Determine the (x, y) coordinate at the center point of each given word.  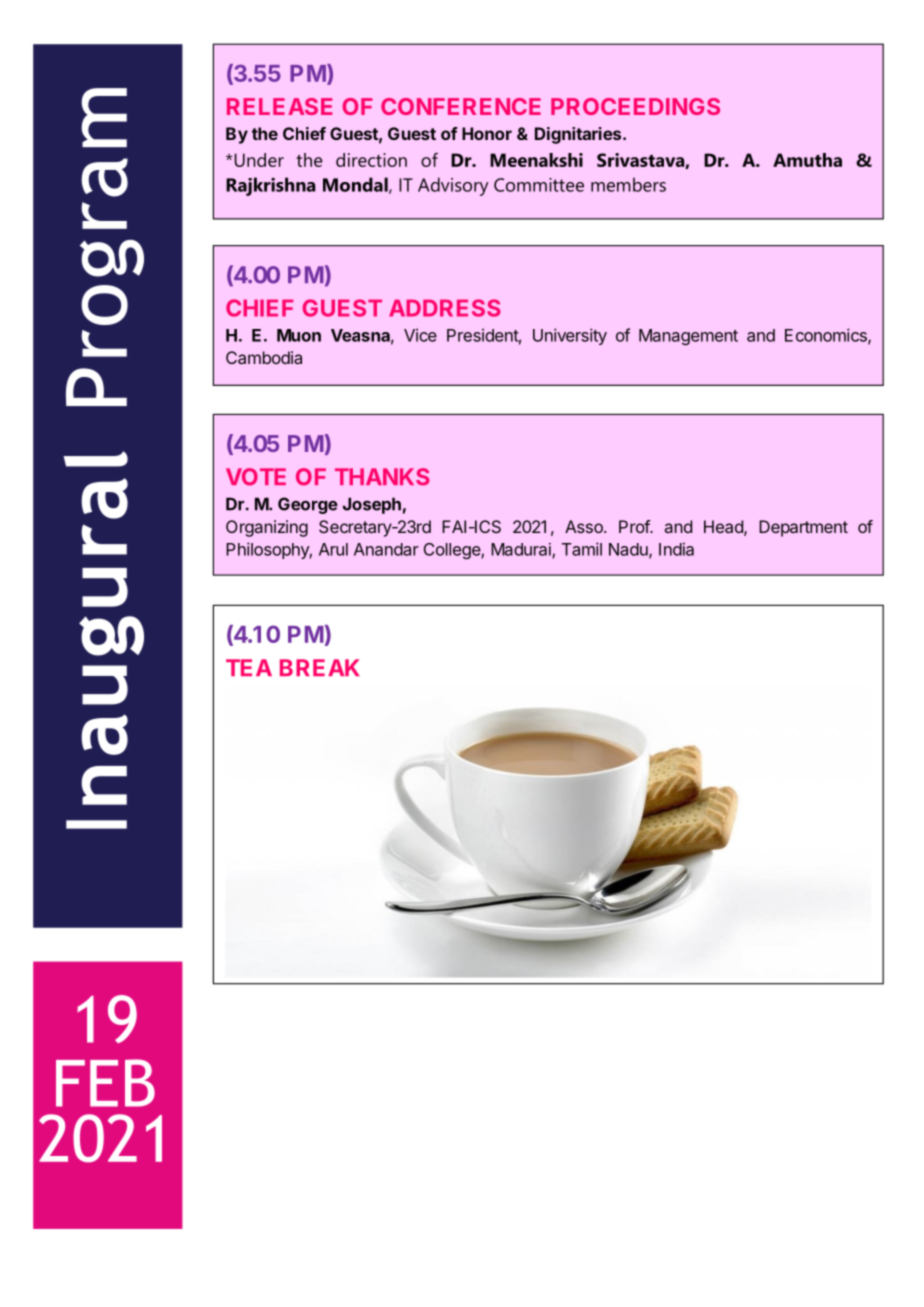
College (453, 551)
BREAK (320, 667)
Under (259, 160)
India (676, 549)
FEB (105, 1083)
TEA (249, 667)
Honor (487, 133)
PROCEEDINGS (635, 106)
